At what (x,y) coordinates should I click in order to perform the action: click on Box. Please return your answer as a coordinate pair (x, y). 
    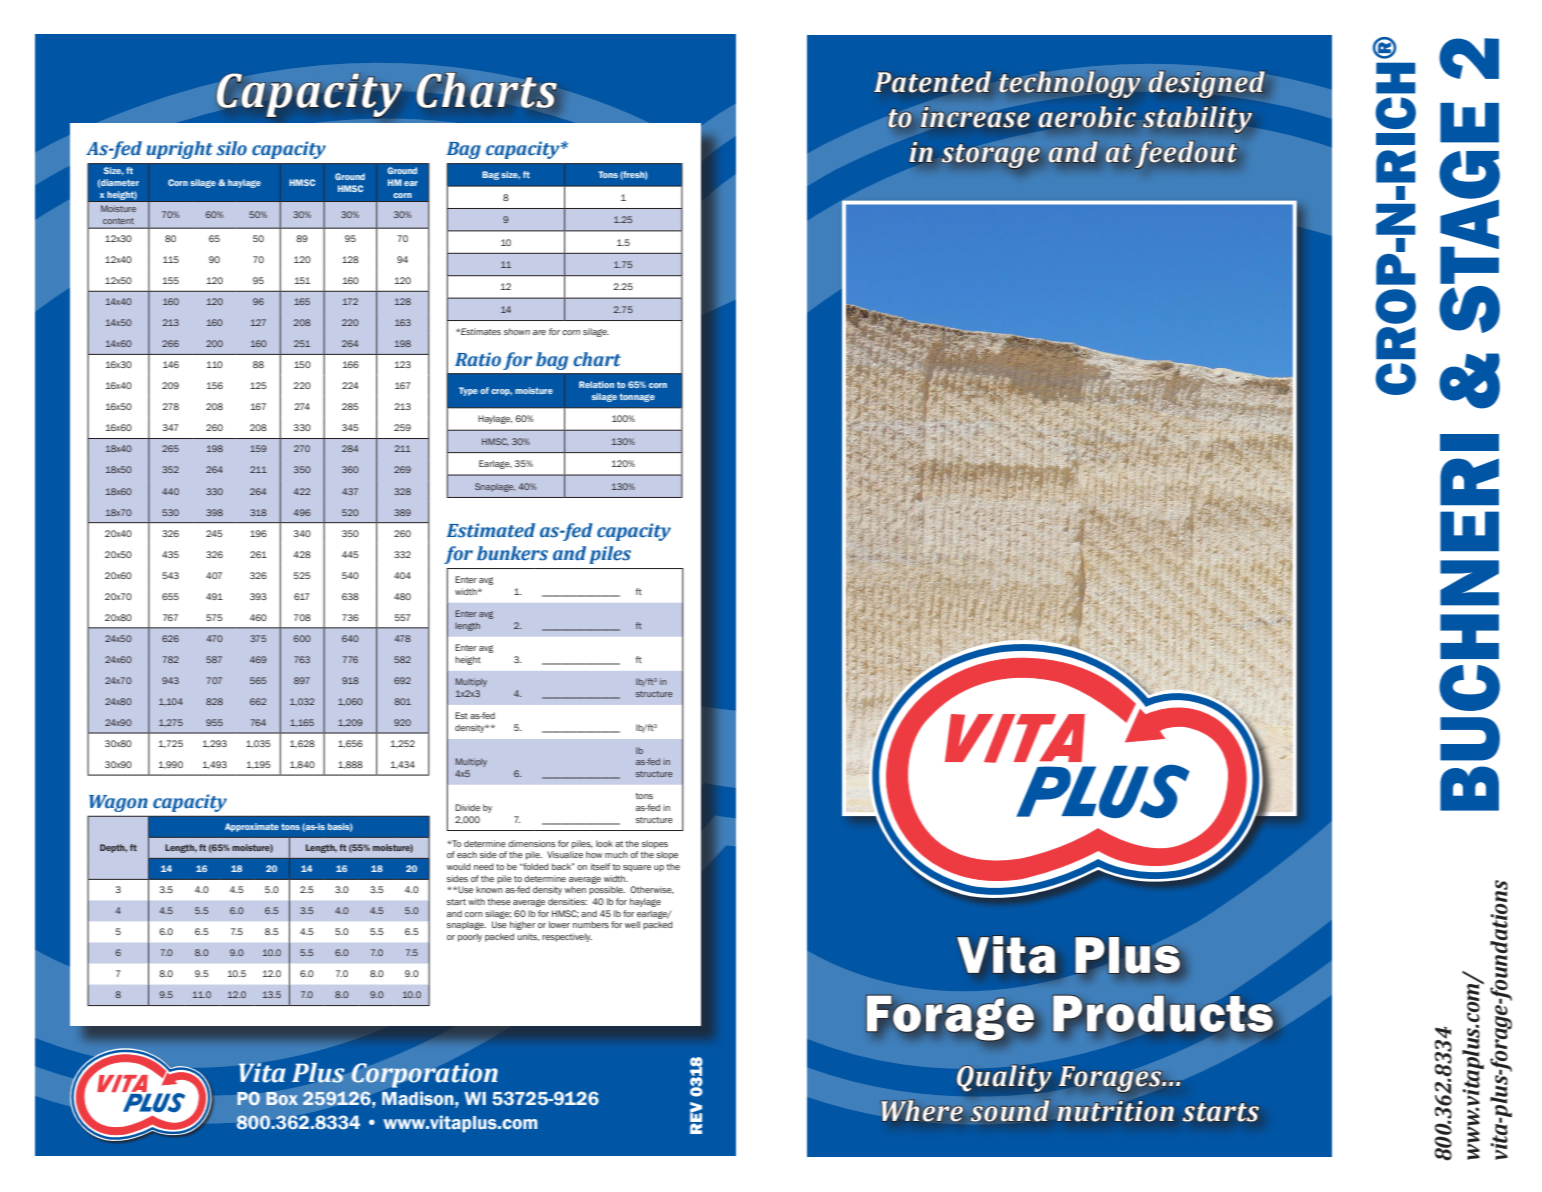
    Looking at the image, I should click on (282, 1098).
